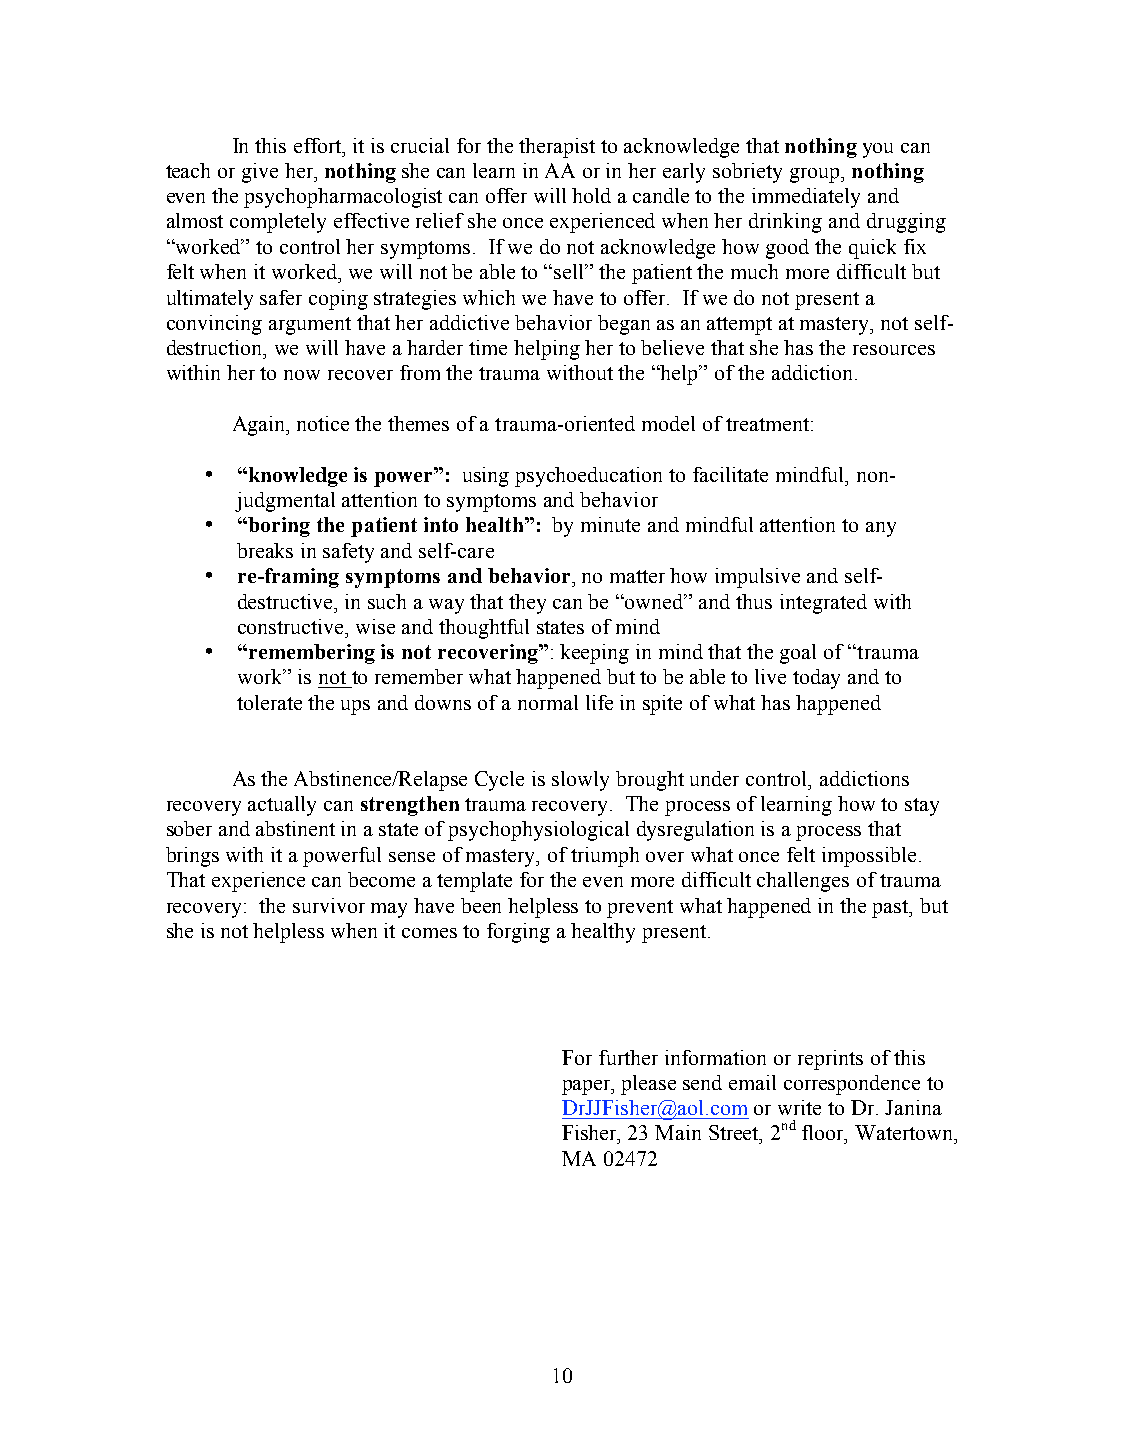 The image size is (1124, 1454). I want to click on keeping, so click(594, 654).
